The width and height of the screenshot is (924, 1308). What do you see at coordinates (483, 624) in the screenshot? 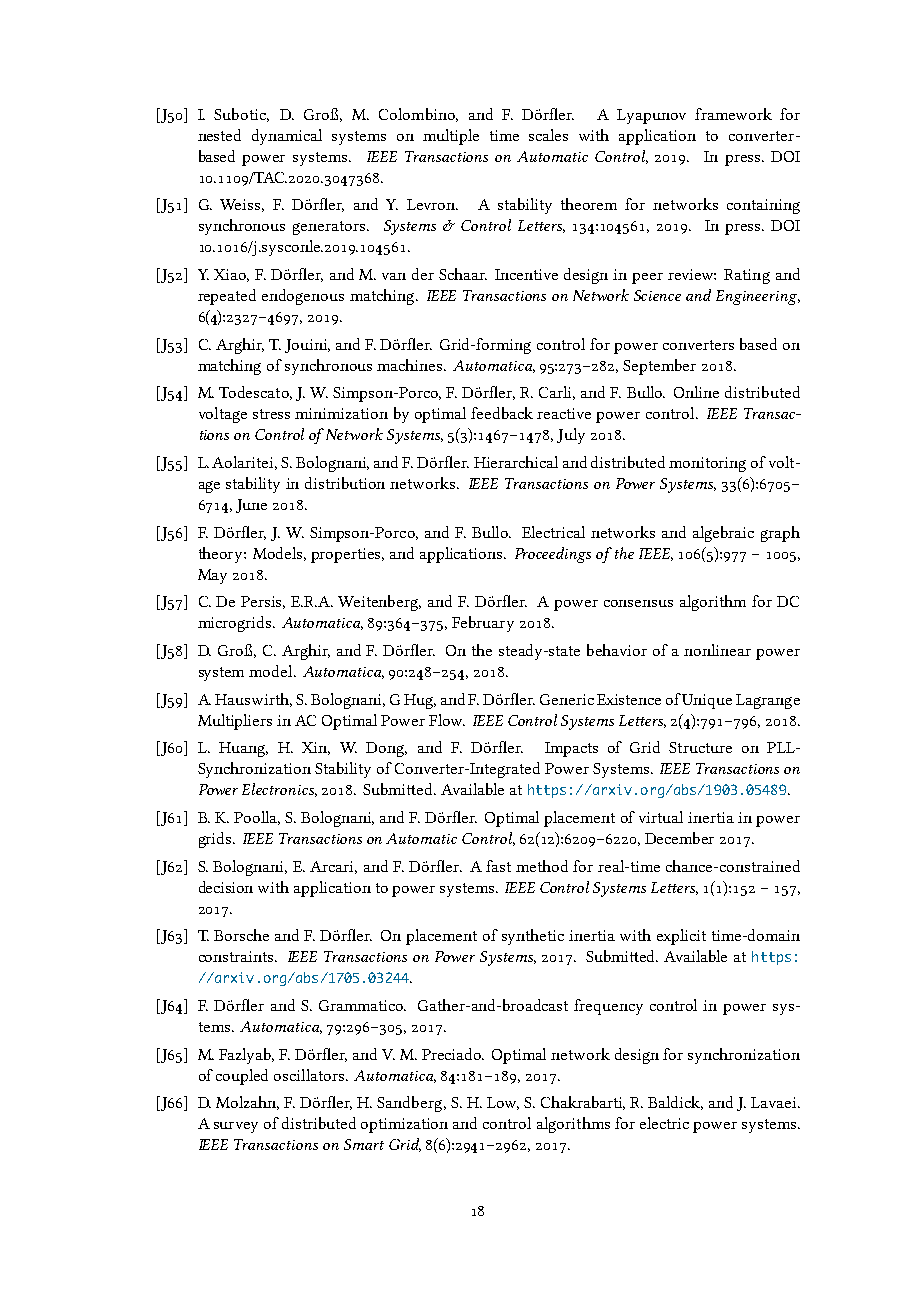
I see `February` at bounding box center [483, 624].
